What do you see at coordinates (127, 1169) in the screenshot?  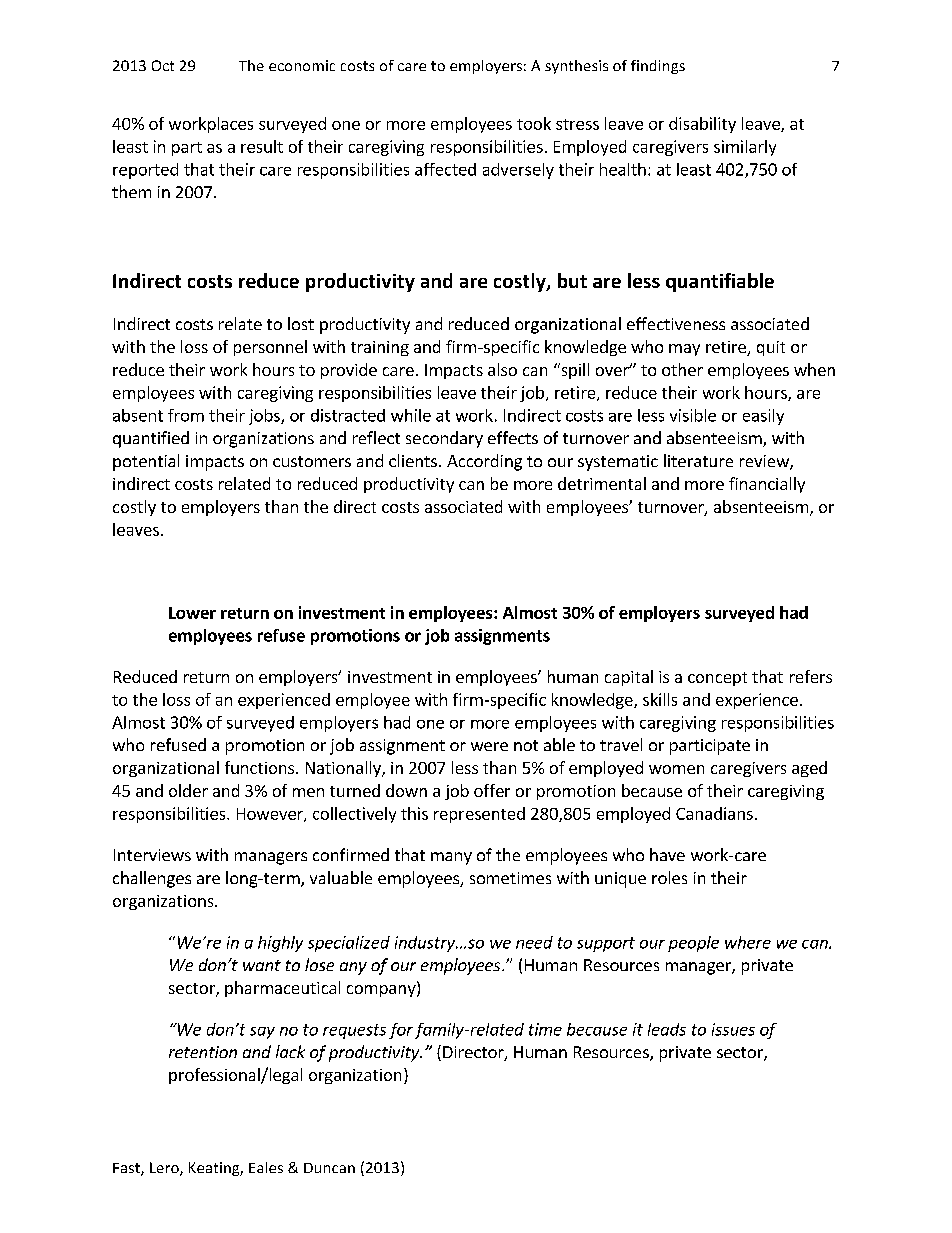 I see `Fast` at bounding box center [127, 1169].
